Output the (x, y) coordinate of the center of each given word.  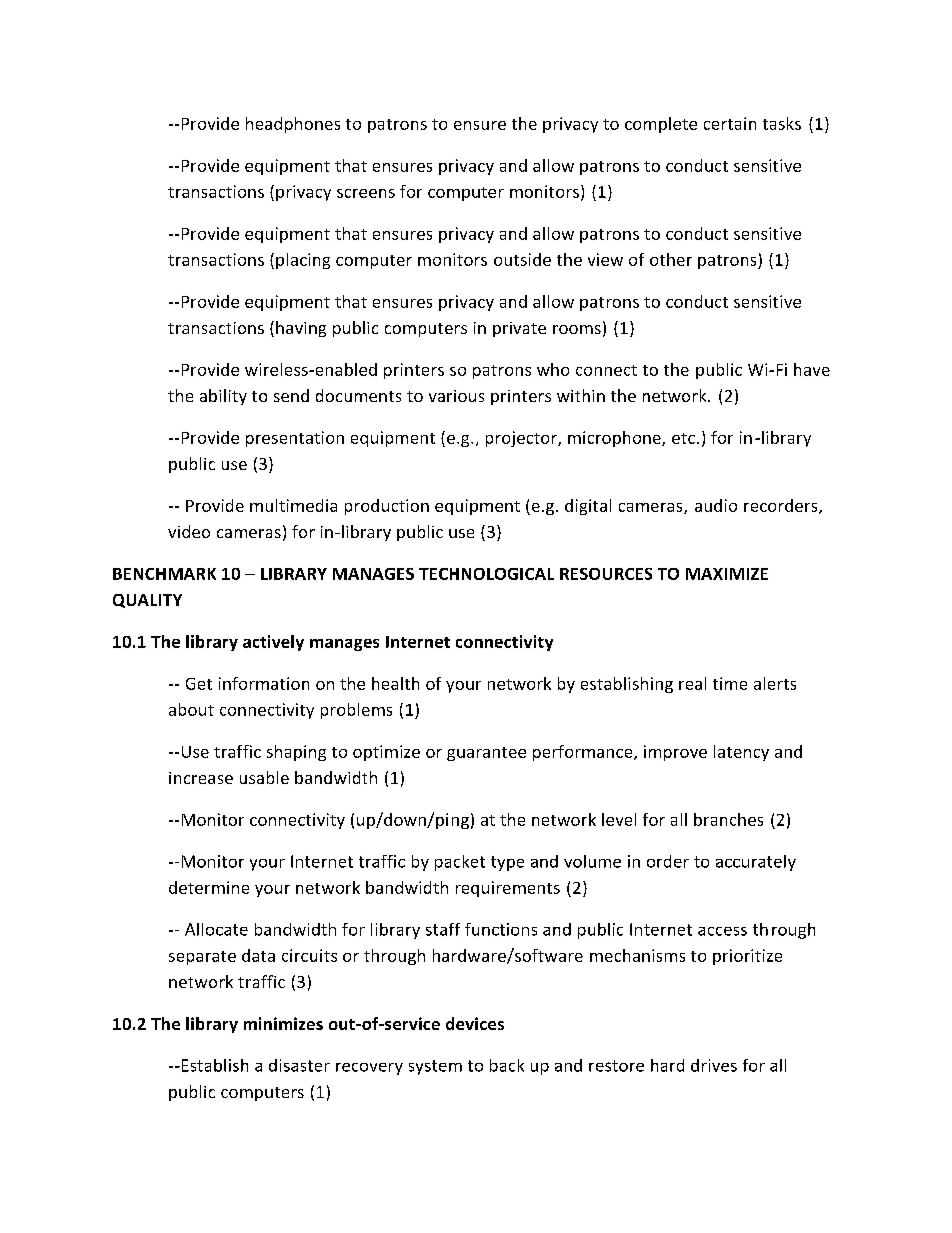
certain (730, 123)
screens (366, 193)
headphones (293, 125)
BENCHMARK (164, 574)
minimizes (283, 1023)
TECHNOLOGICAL (486, 574)
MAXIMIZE (727, 574)
